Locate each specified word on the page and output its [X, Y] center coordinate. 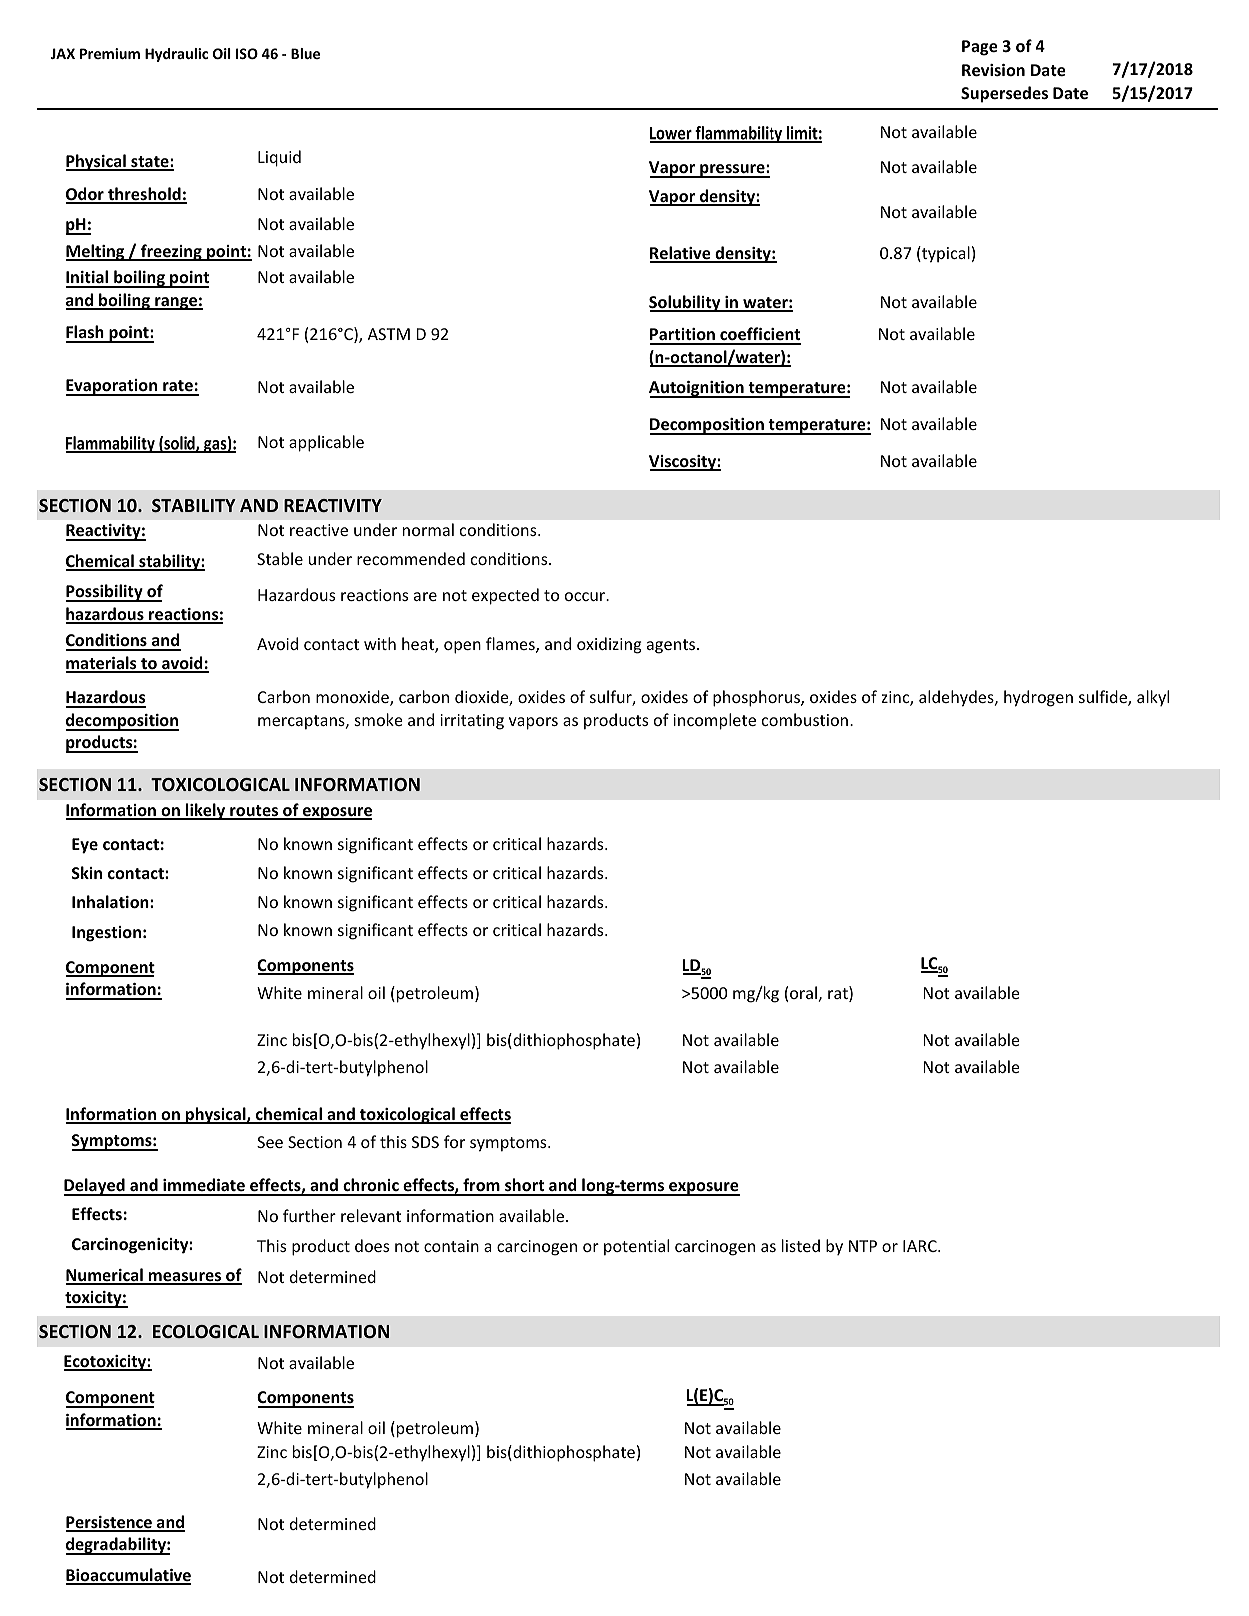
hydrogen [1038, 698]
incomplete [715, 721]
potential [636, 1247]
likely [206, 811]
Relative [681, 254]
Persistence [110, 1523]
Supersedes [1004, 94]
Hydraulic [176, 55]
